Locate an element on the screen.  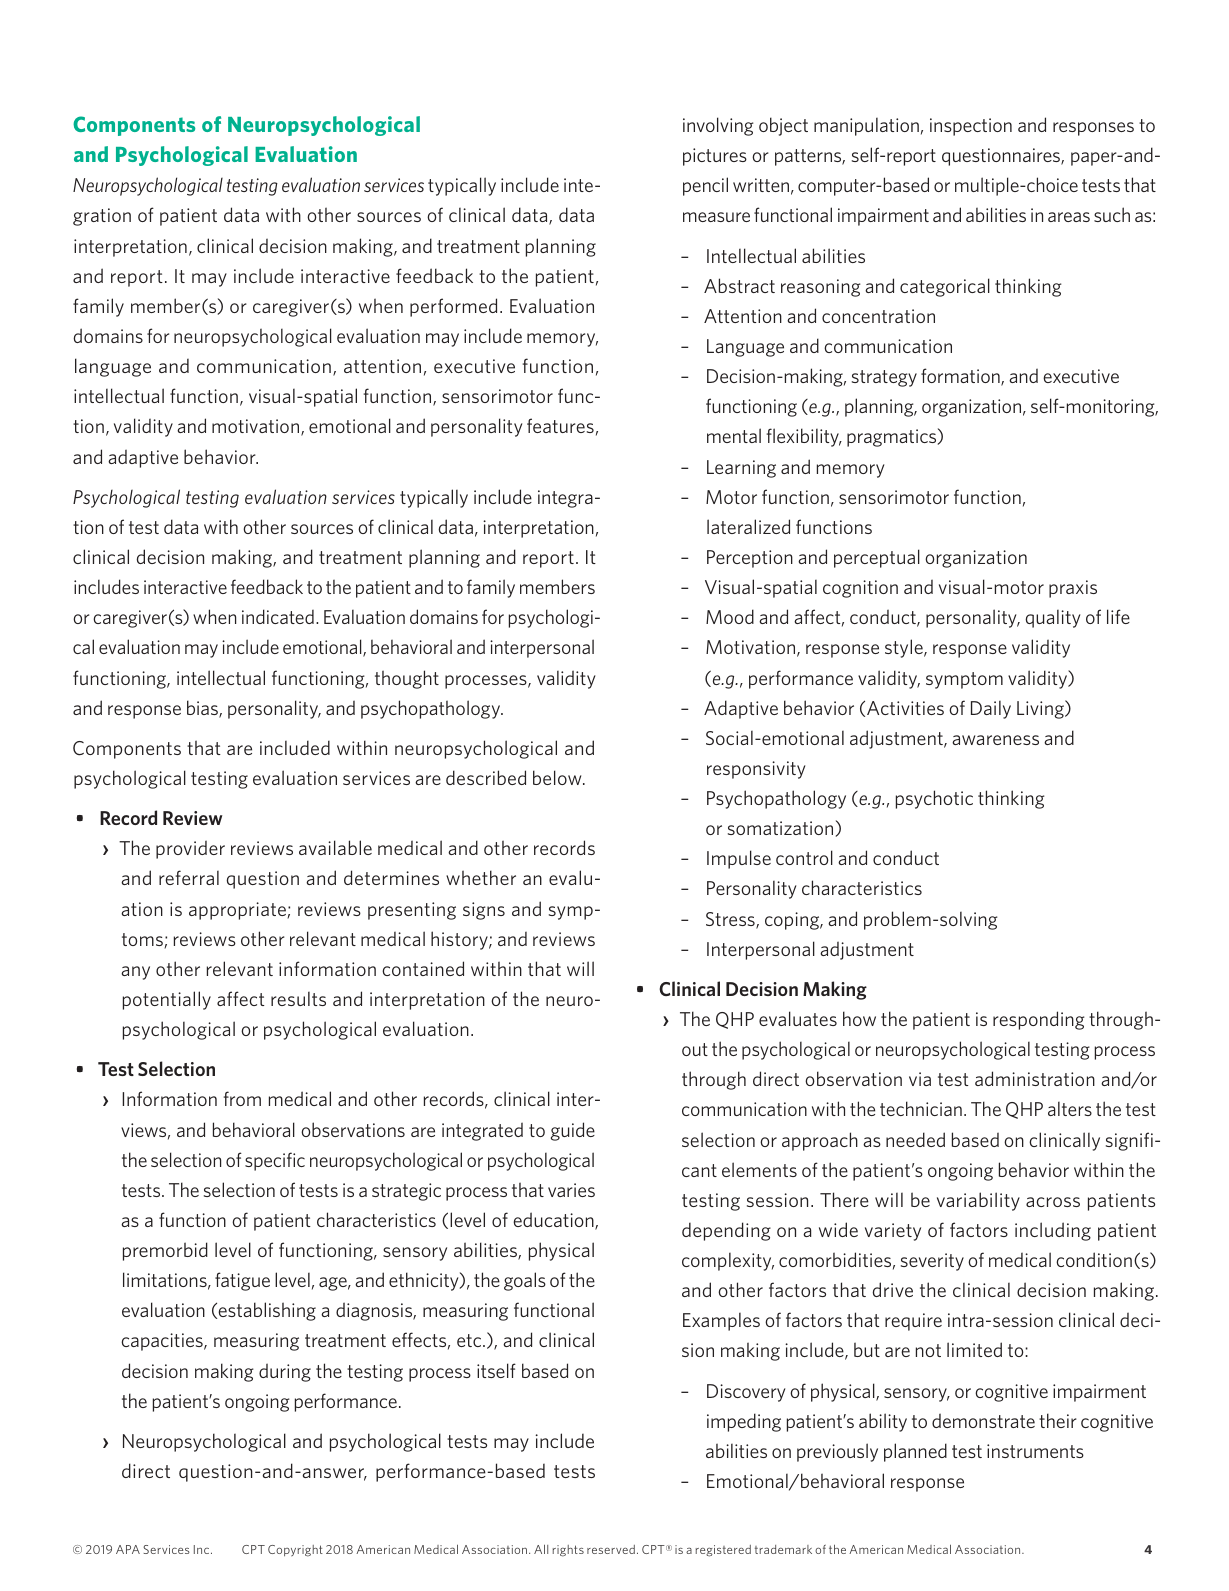
reserved is located at coordinates (611, 1549).
